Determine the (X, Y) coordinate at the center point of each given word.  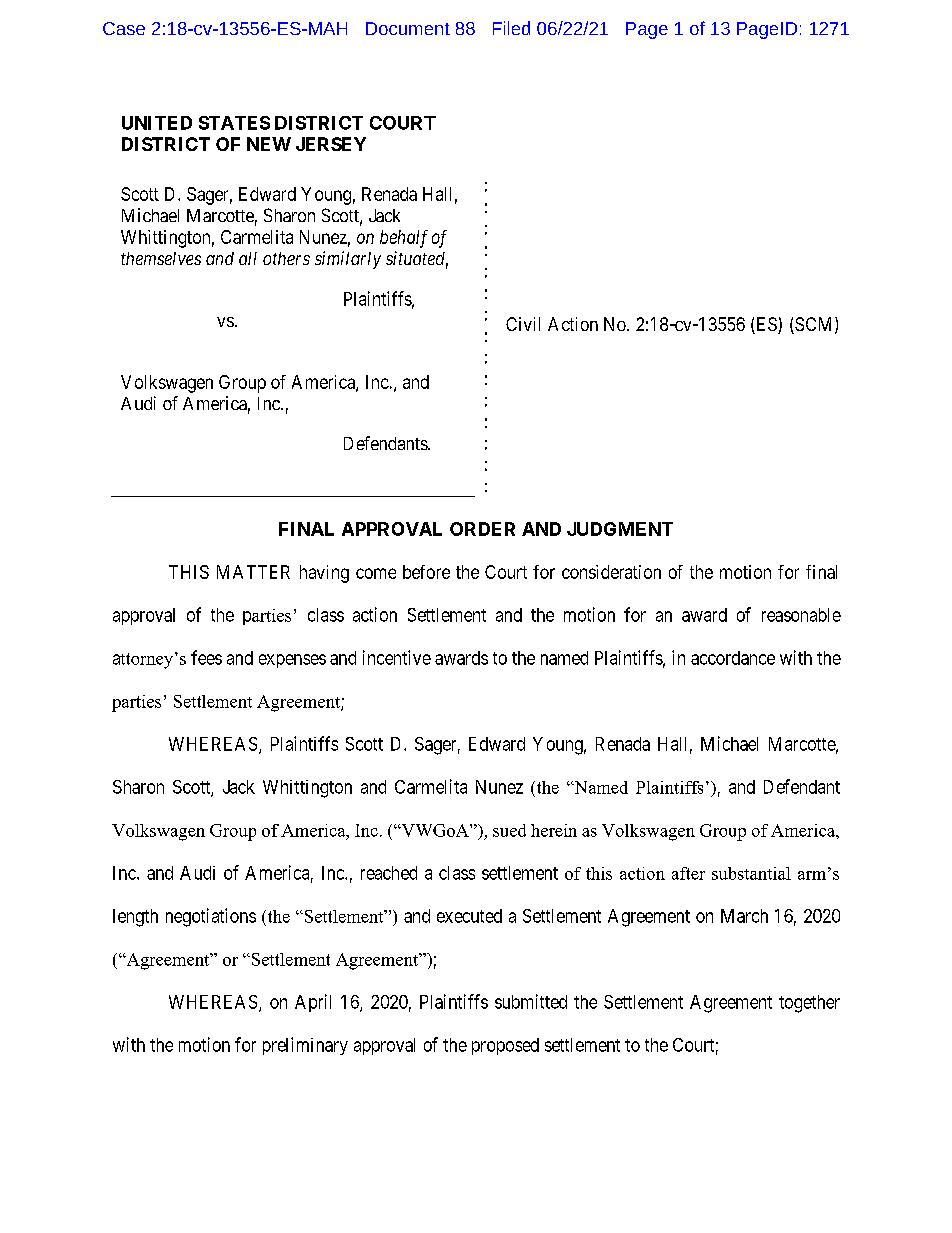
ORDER (482, 529)
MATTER (253, 572)
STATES (234, 123)
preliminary (305, 1046)
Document (408, 28)
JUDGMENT (620, 529)
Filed (511, 28)
